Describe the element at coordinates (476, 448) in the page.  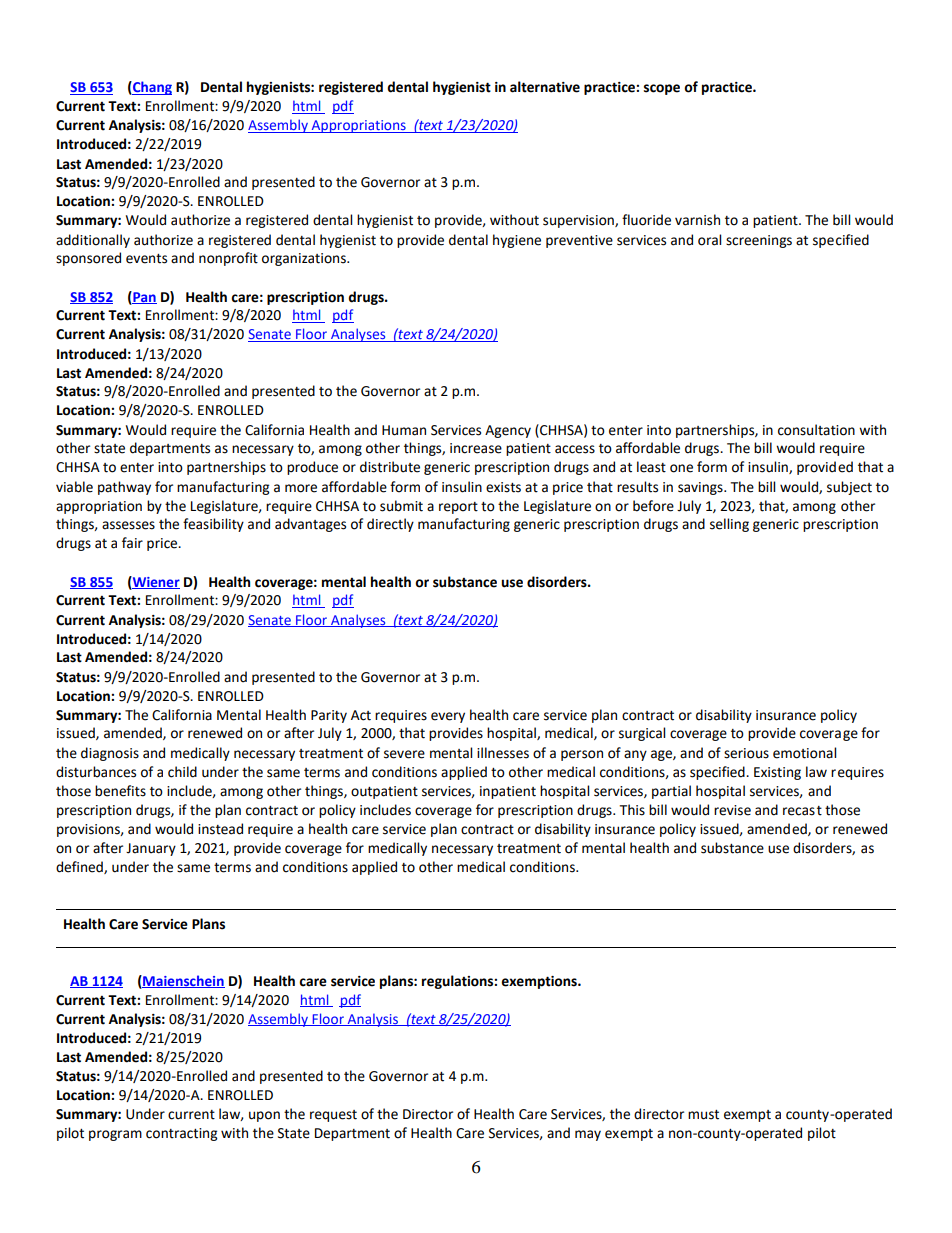
I see `increase` at that location.
